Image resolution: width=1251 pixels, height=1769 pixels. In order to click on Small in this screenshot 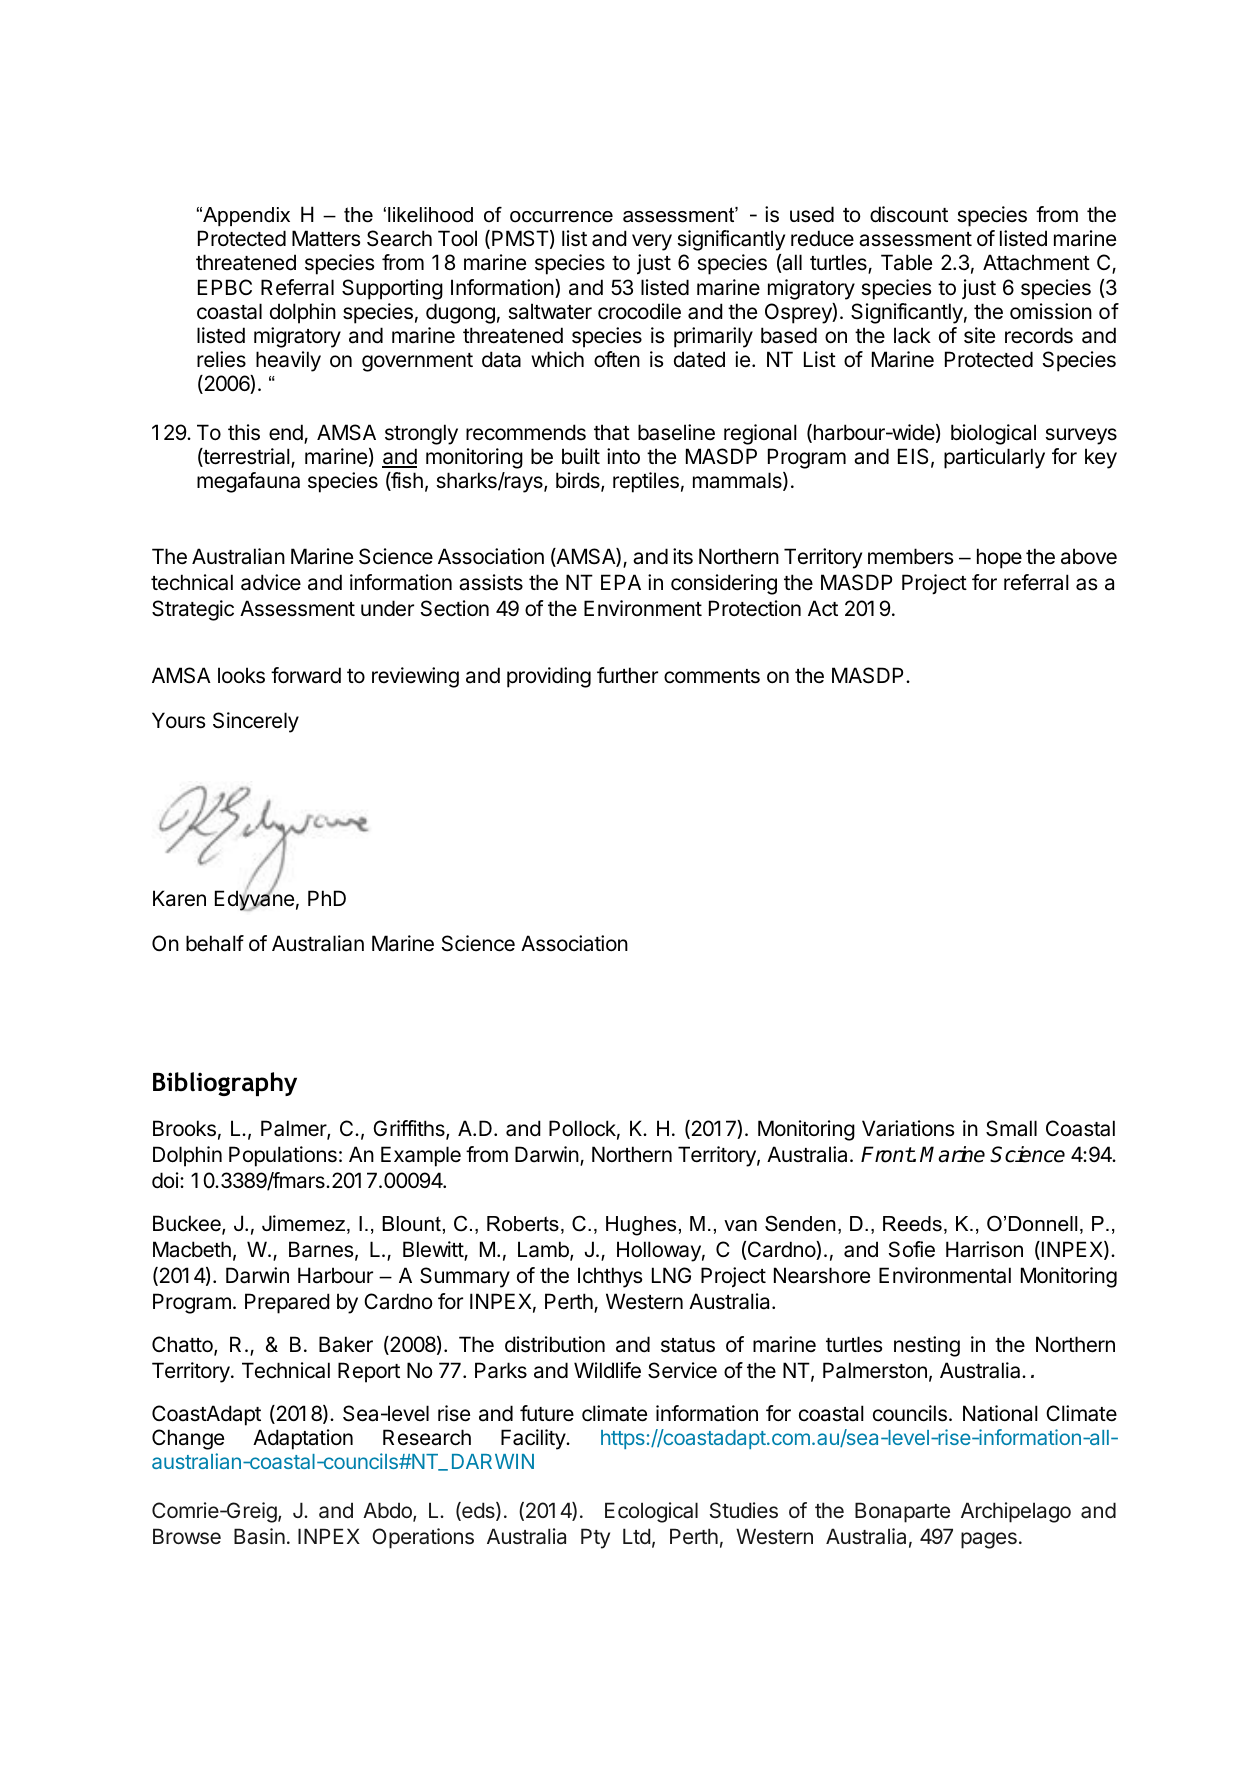, I will do `click(1011, 1128)`.
